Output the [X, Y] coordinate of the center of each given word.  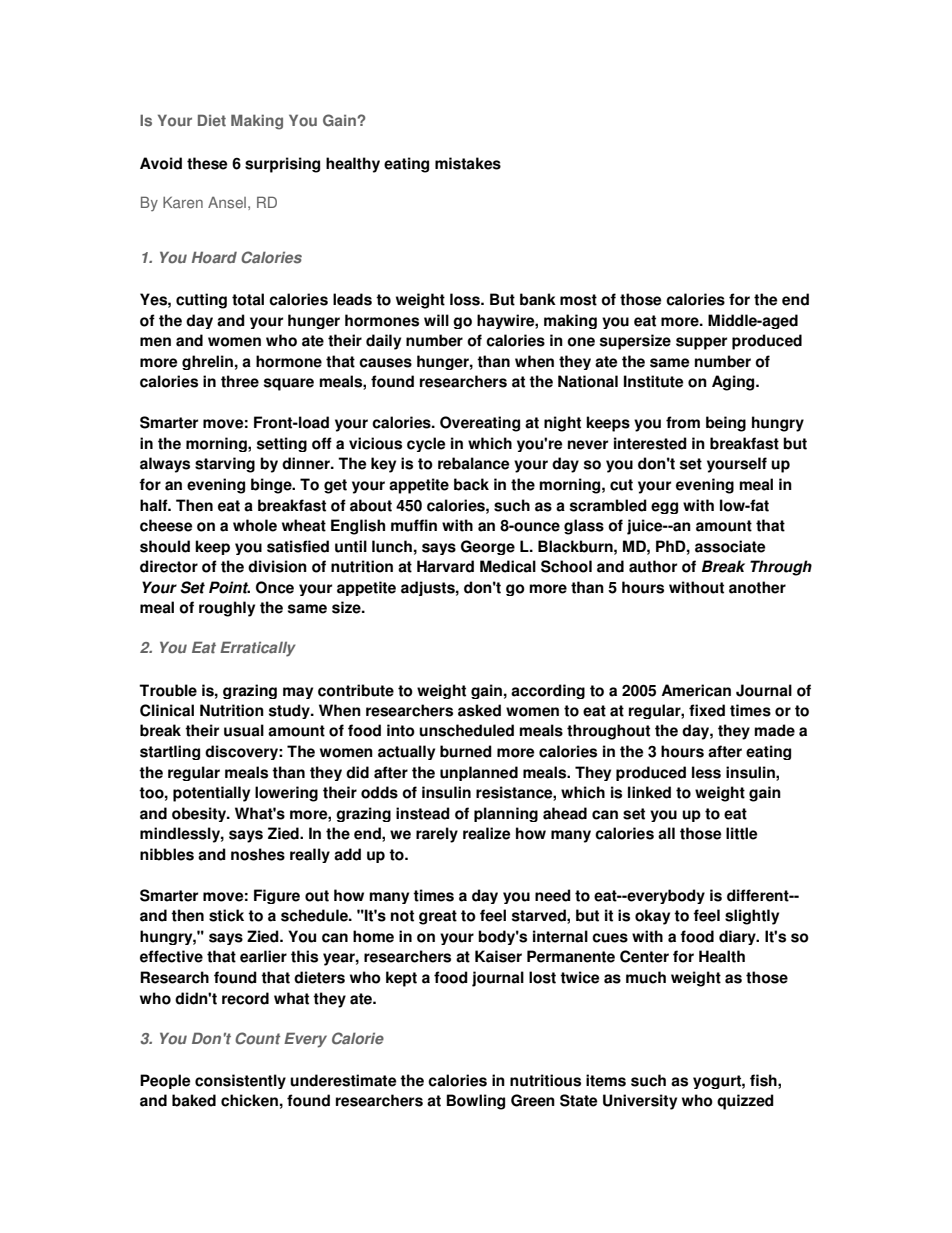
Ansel [227, 203]
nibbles [167, 854]
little [741, 833]
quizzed [745, 1102]
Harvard [445, 566]
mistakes [468, 163]
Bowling [476, 1102]
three [240, 381]
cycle [426, 444]
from [683, 422]
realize [486, 833]
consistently [240, 1081]
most [578, 300]
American [696, 690]
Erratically [258, 649]
